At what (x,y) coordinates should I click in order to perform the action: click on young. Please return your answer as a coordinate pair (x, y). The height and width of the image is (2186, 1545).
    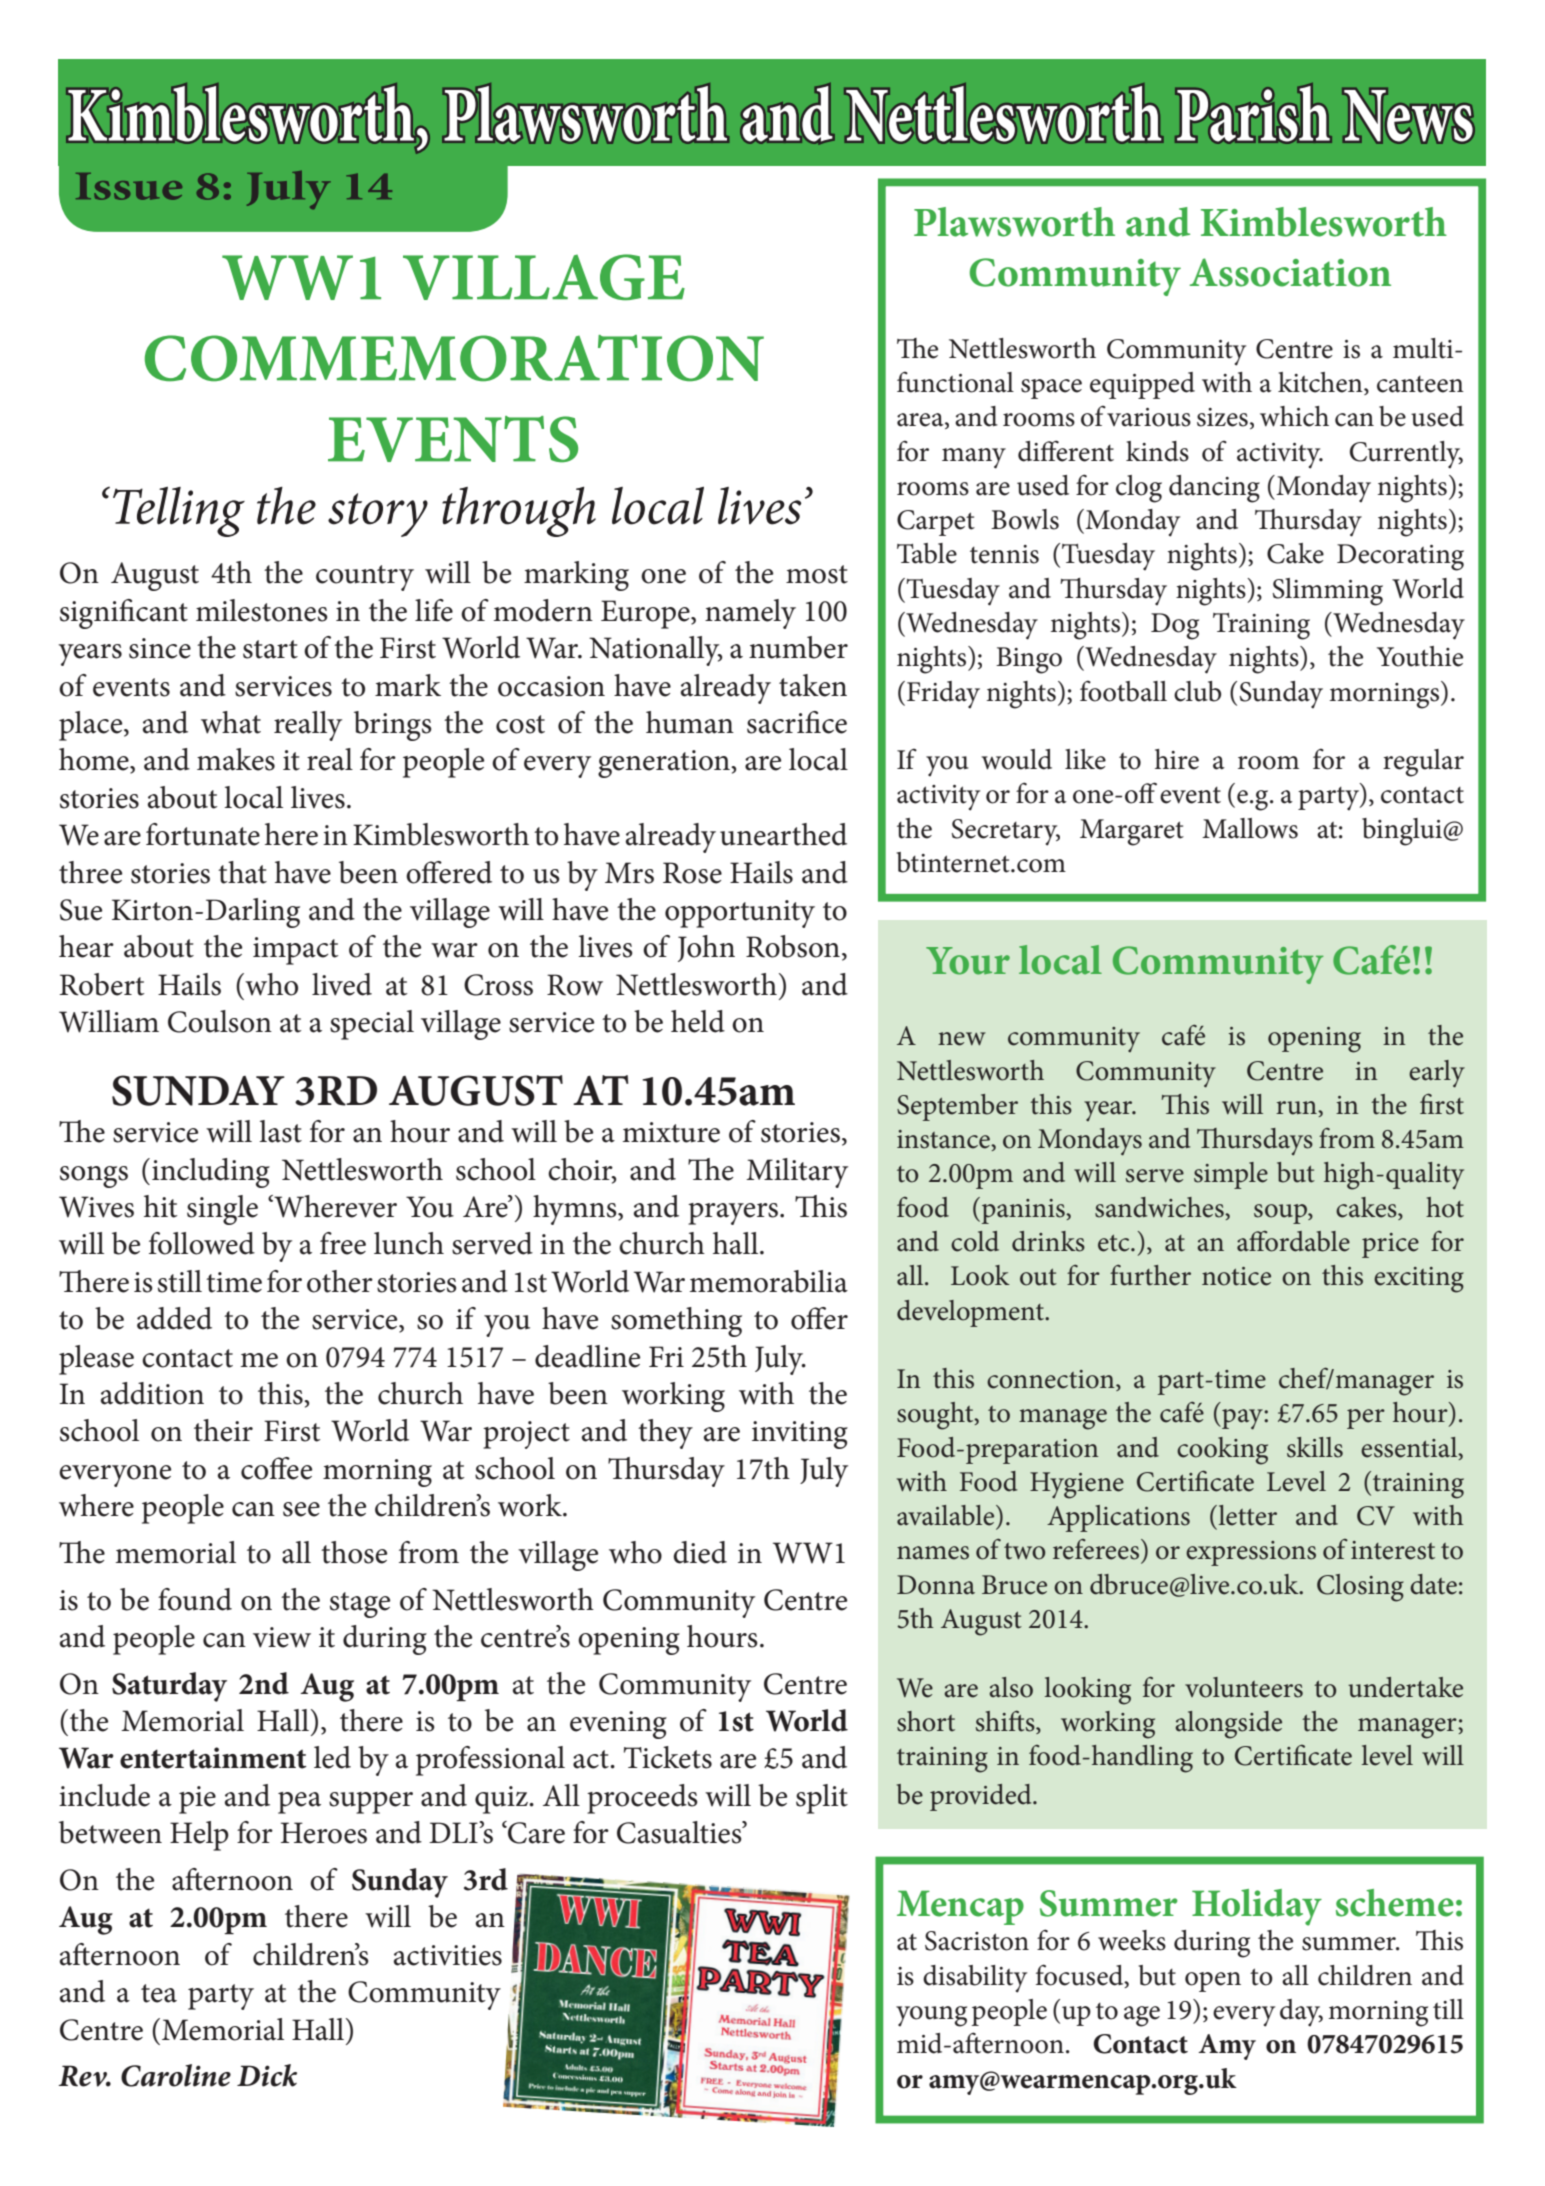
    Looking at the image, I should click on (931, 2016).
